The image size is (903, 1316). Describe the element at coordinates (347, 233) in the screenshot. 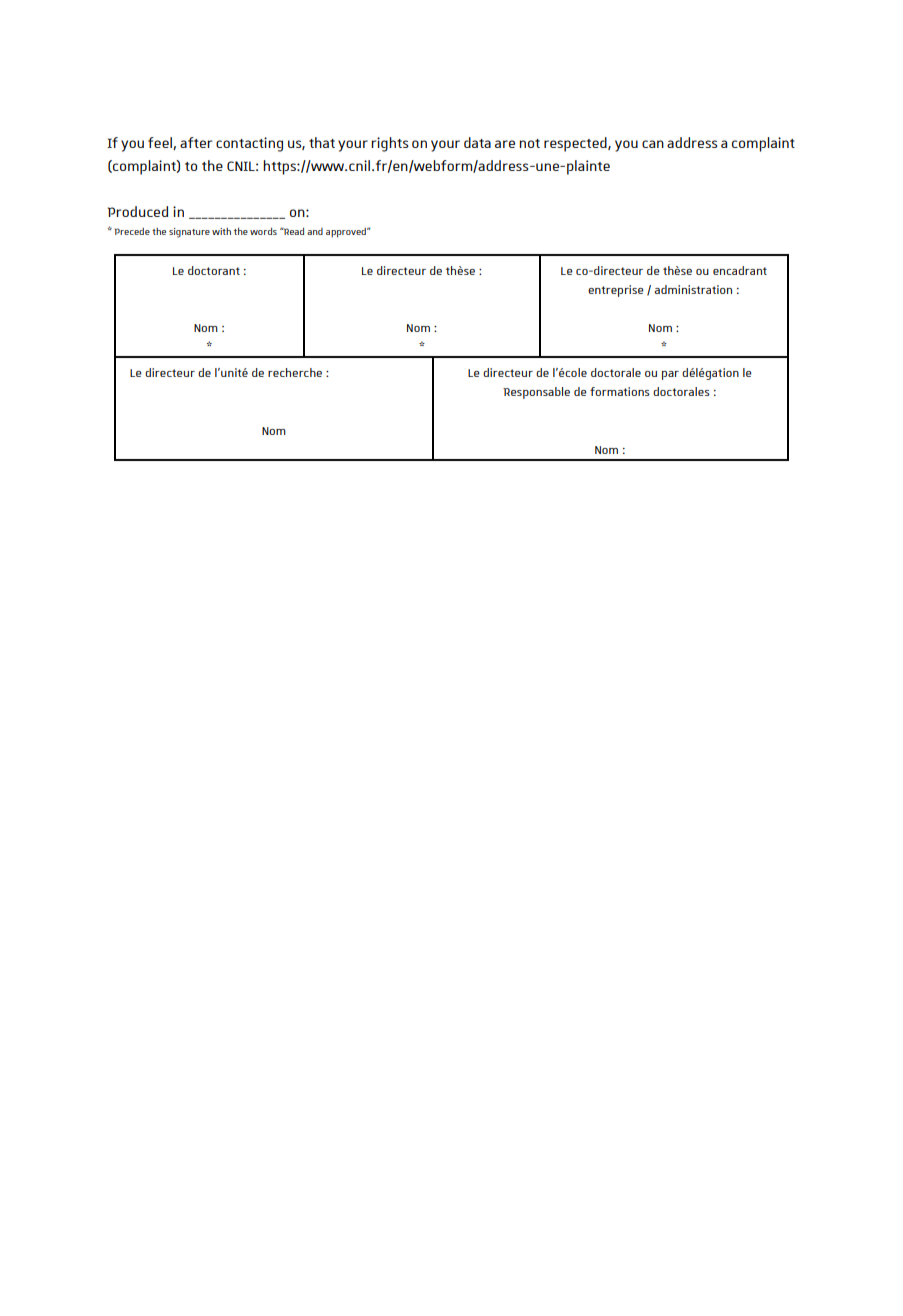

I see `approved` at that location.
